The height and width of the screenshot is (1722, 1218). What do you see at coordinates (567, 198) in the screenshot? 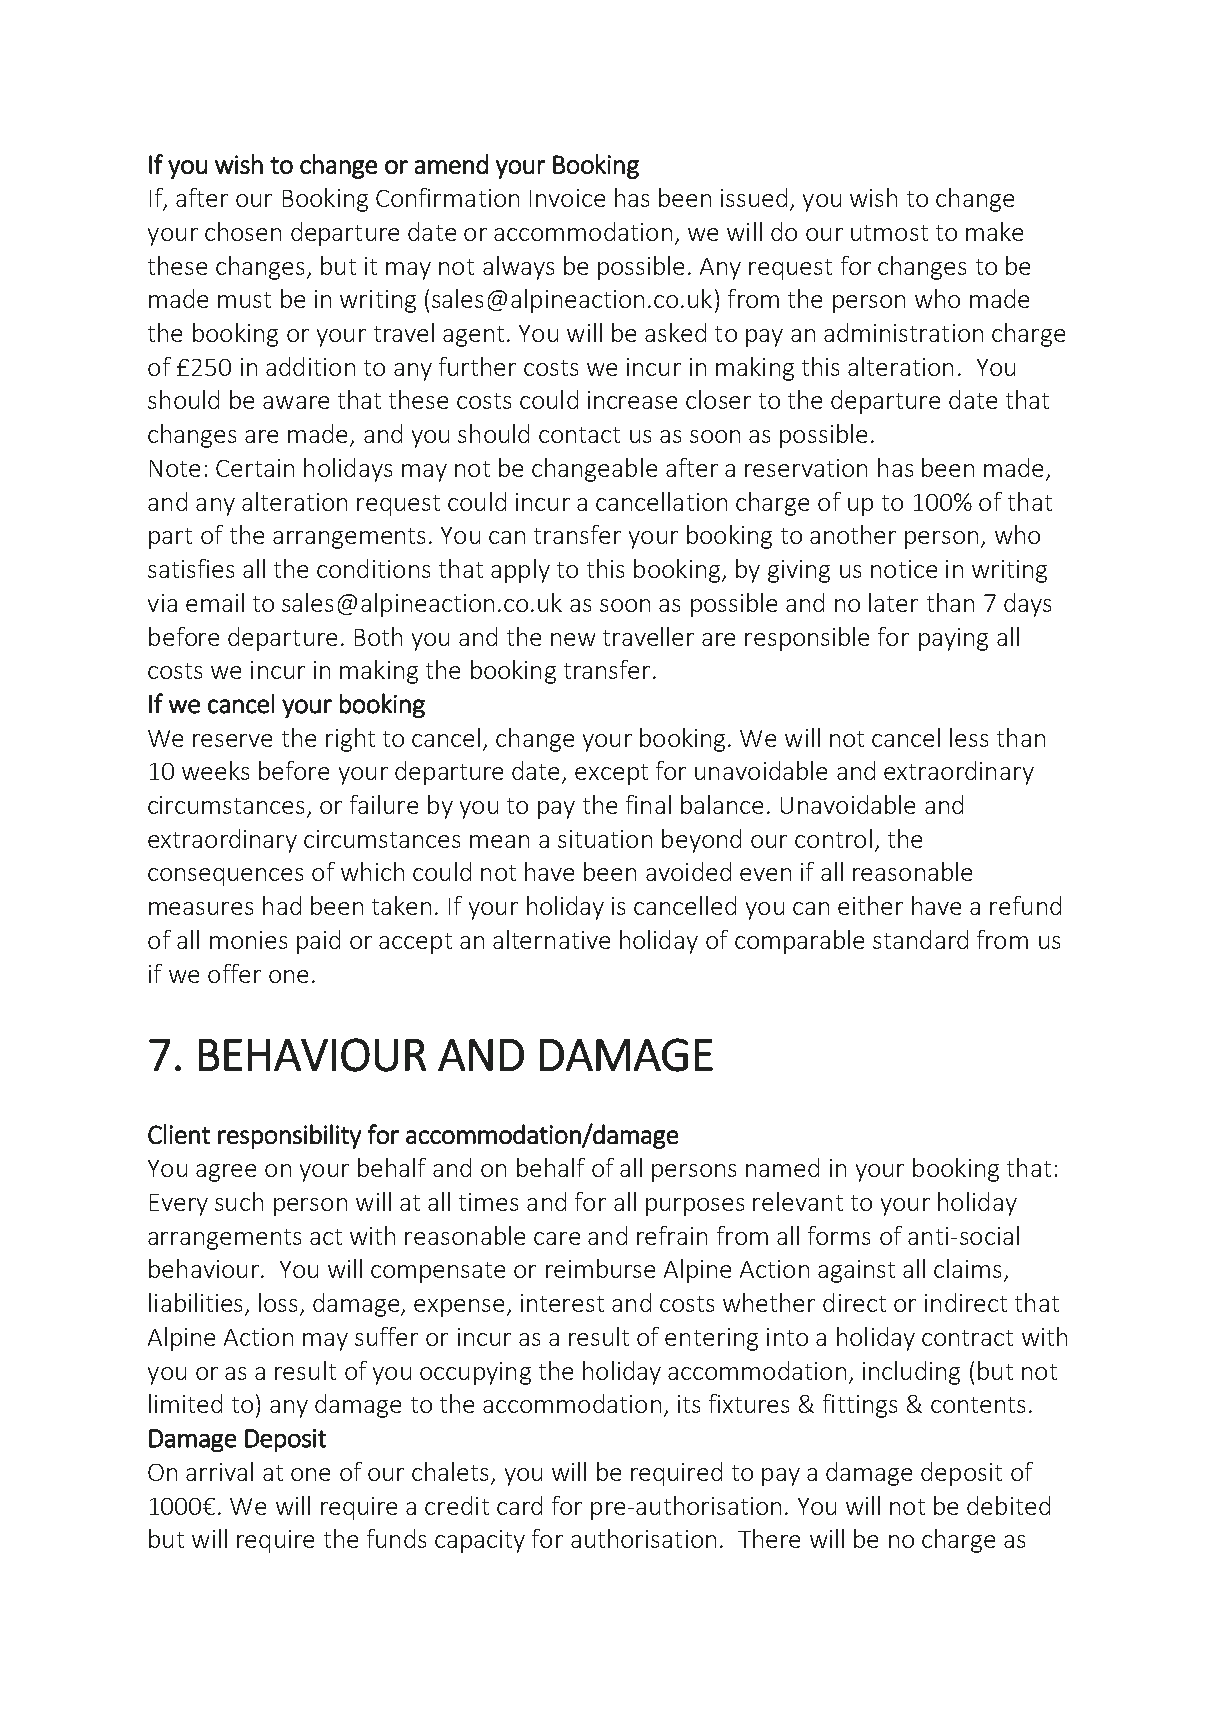
I see `Invoice` at bounding box center [567, 198].
